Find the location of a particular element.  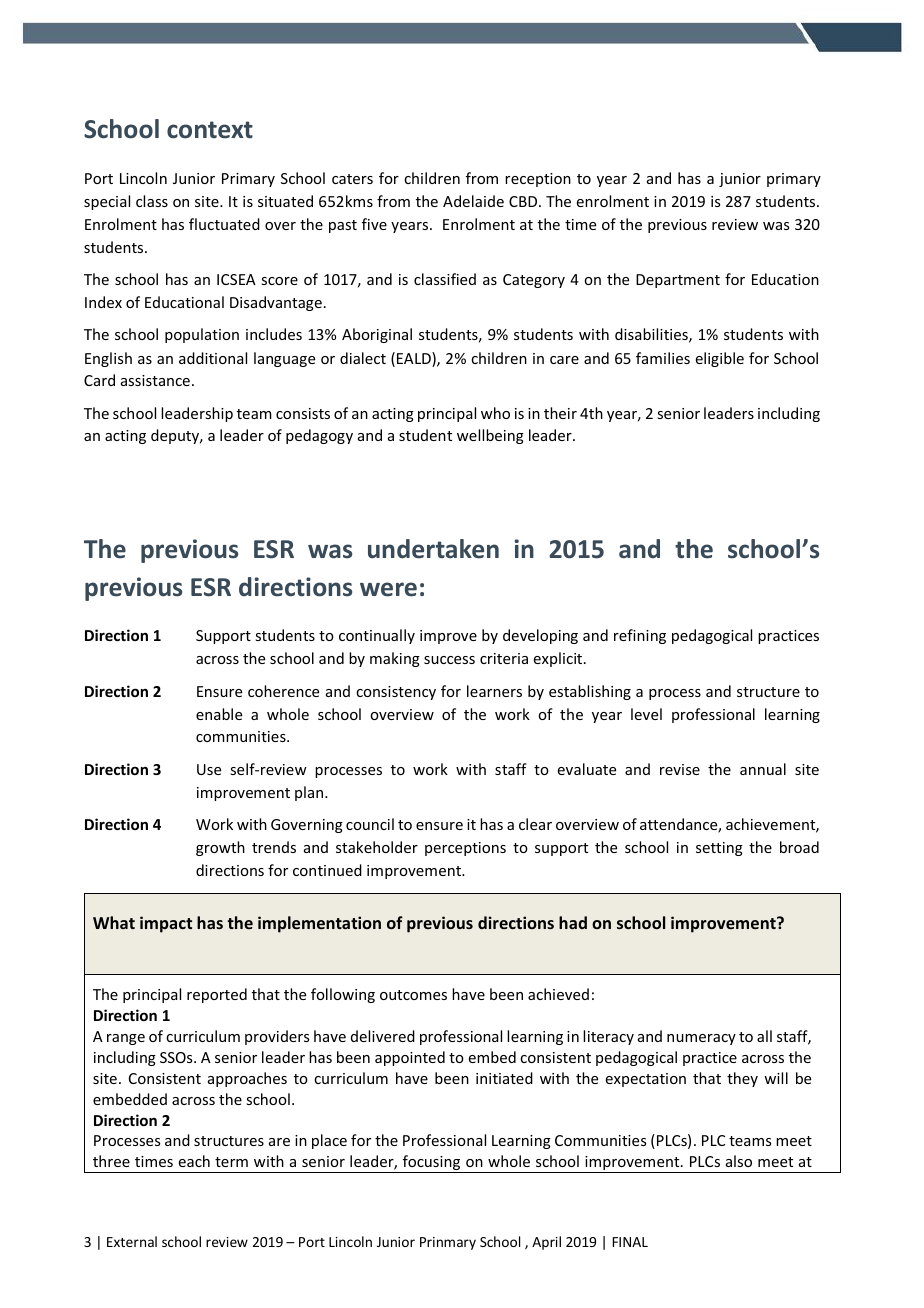

numeracy is located at coordinates (701, 1039).
